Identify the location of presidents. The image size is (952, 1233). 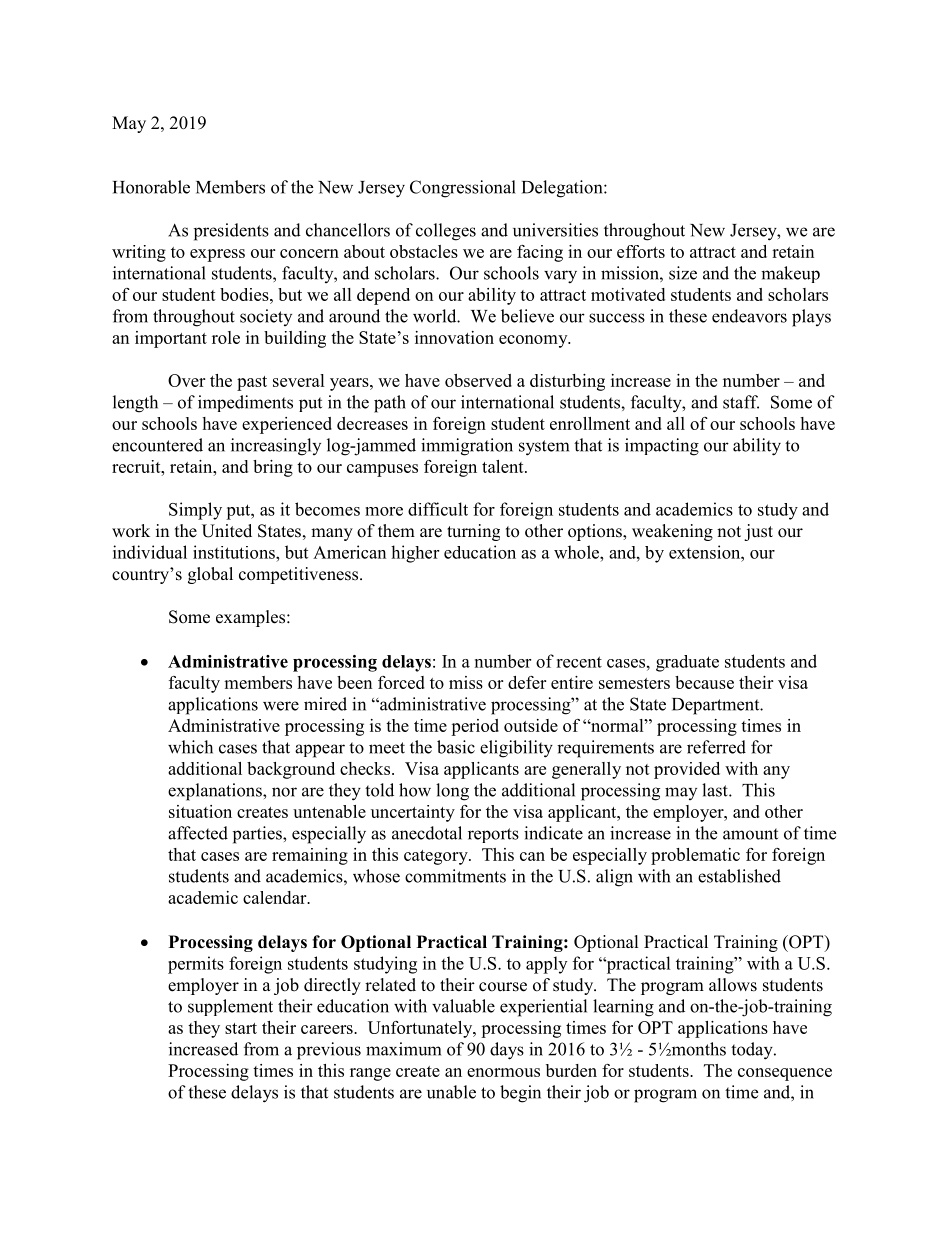
(231, 232).
